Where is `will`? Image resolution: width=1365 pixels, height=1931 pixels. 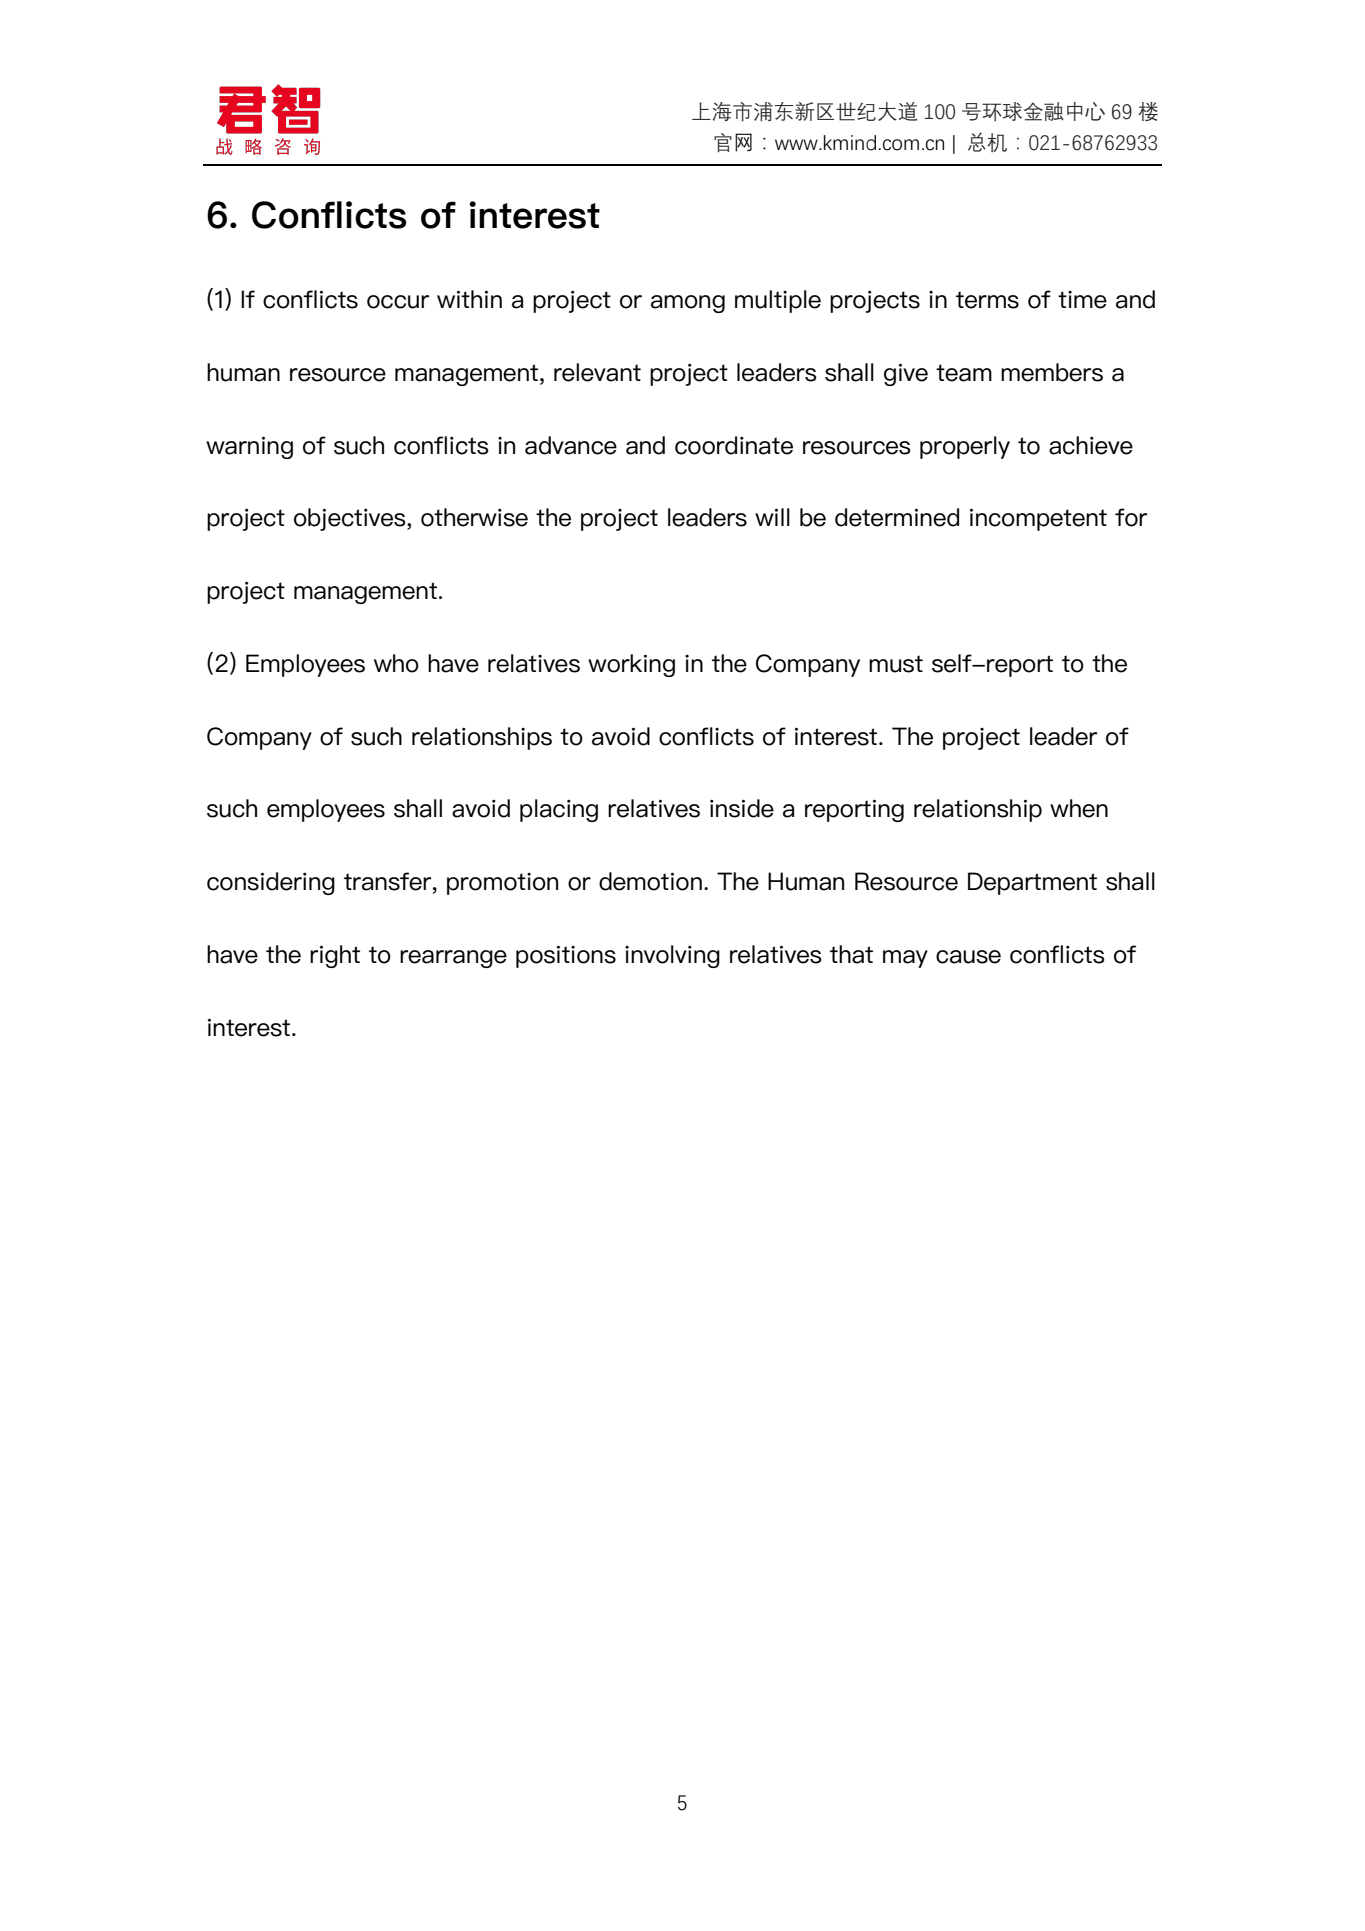
will is located at coordinates (772, 517).
